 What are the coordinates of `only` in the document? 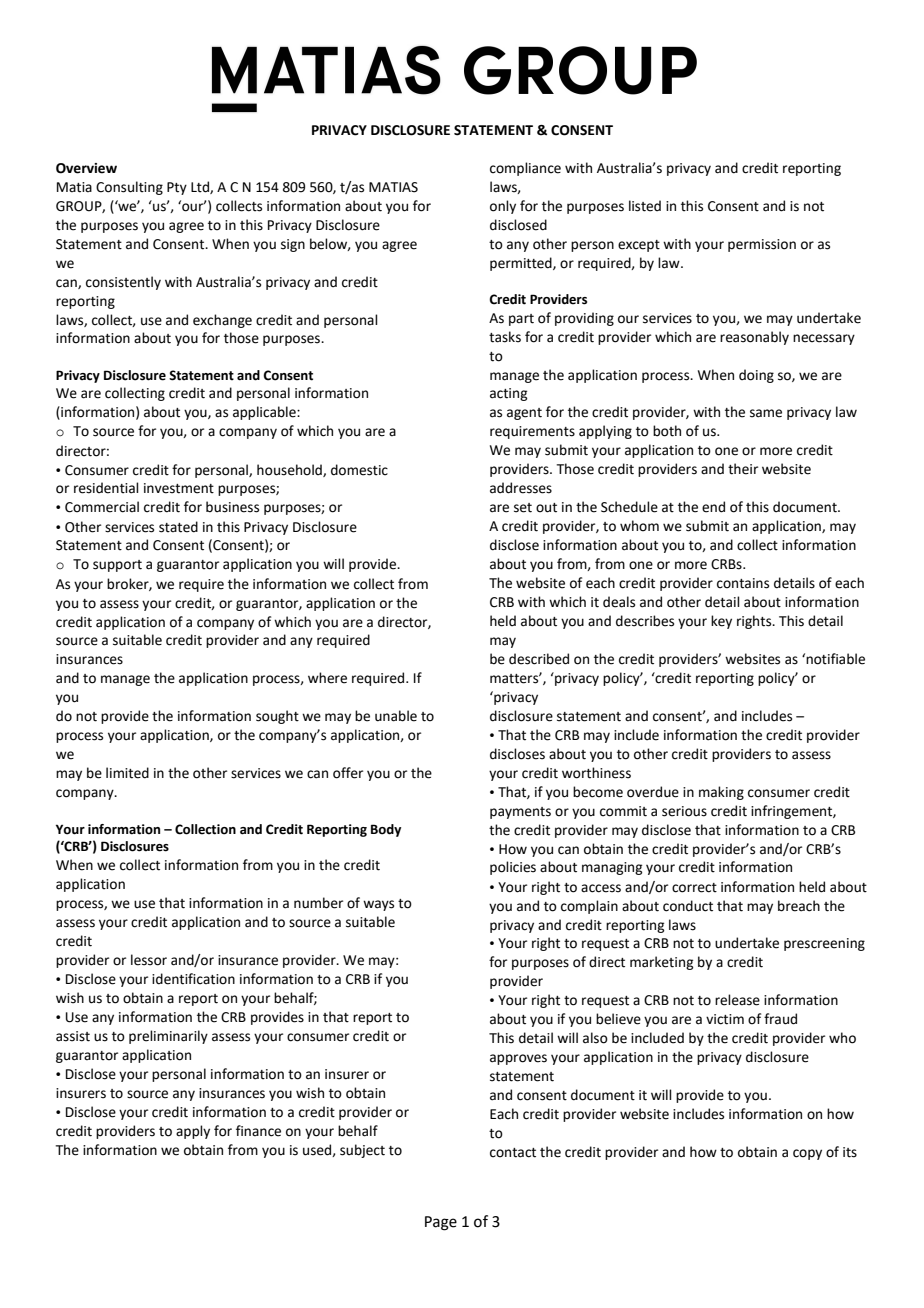 It's located at (503, 207).
